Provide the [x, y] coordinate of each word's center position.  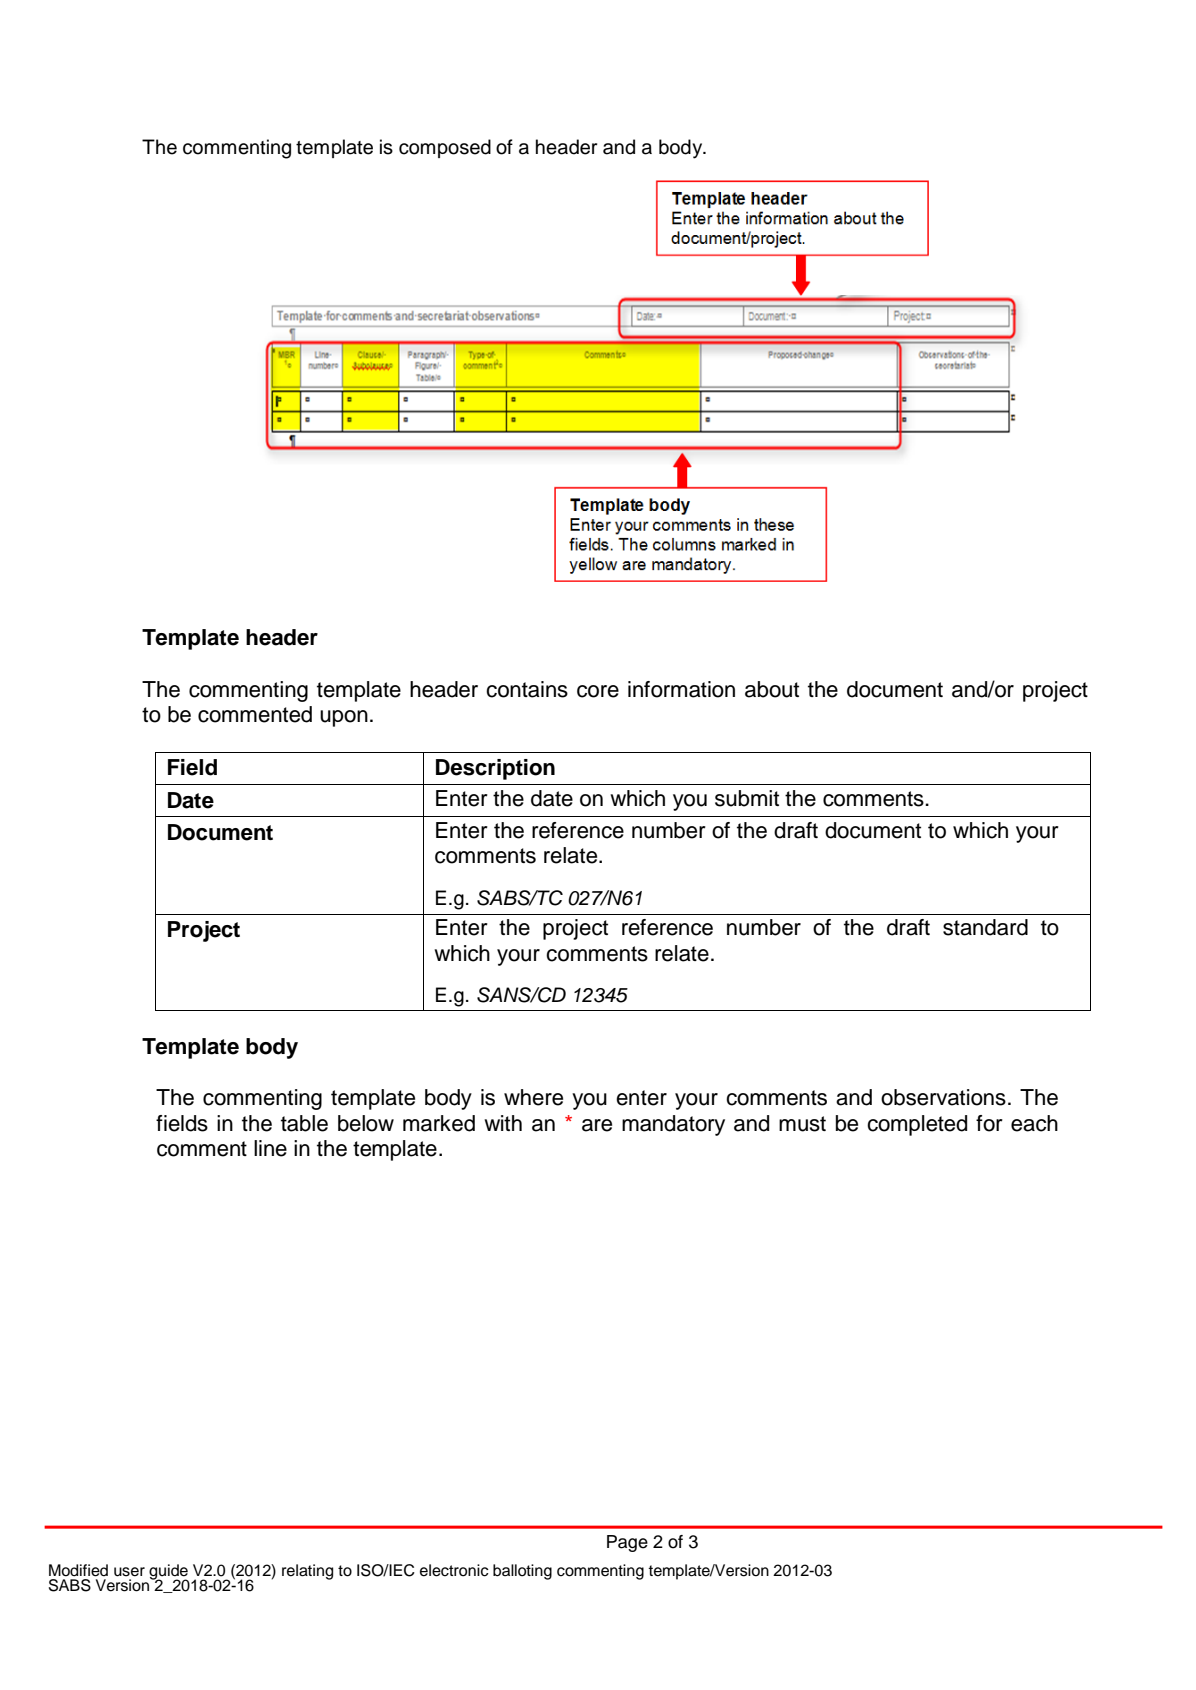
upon [344, 718]
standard [985, 927]
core [598, 691]
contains [527, 689]
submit [747, 798]
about [772, 689]
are [597, 1125]
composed [445, 148]
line [270, 1148]
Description [495, 769]
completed [917, 1125]
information [681, 689]
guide [169, 1573]
